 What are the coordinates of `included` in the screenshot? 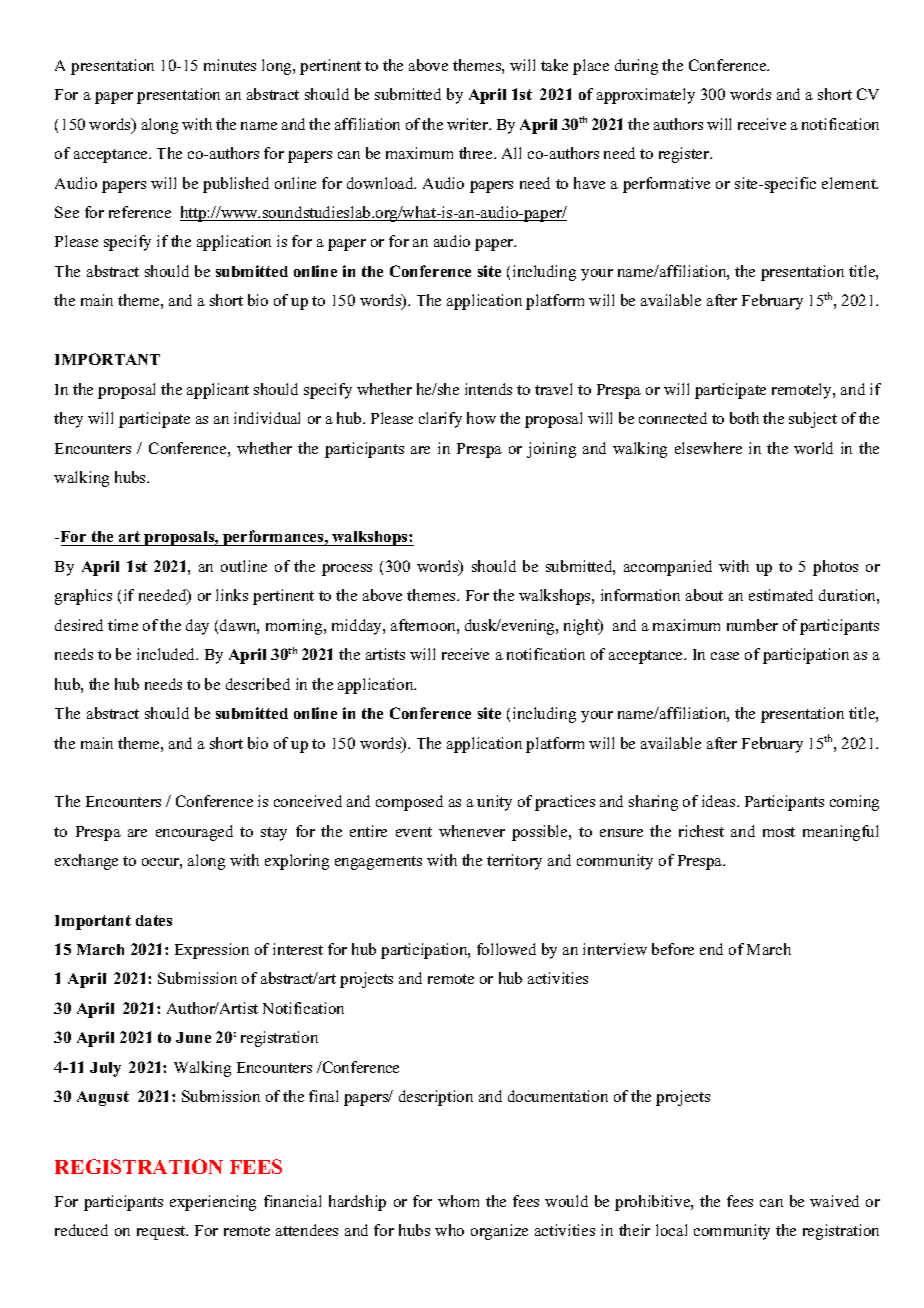 It's located at (167, 654).
